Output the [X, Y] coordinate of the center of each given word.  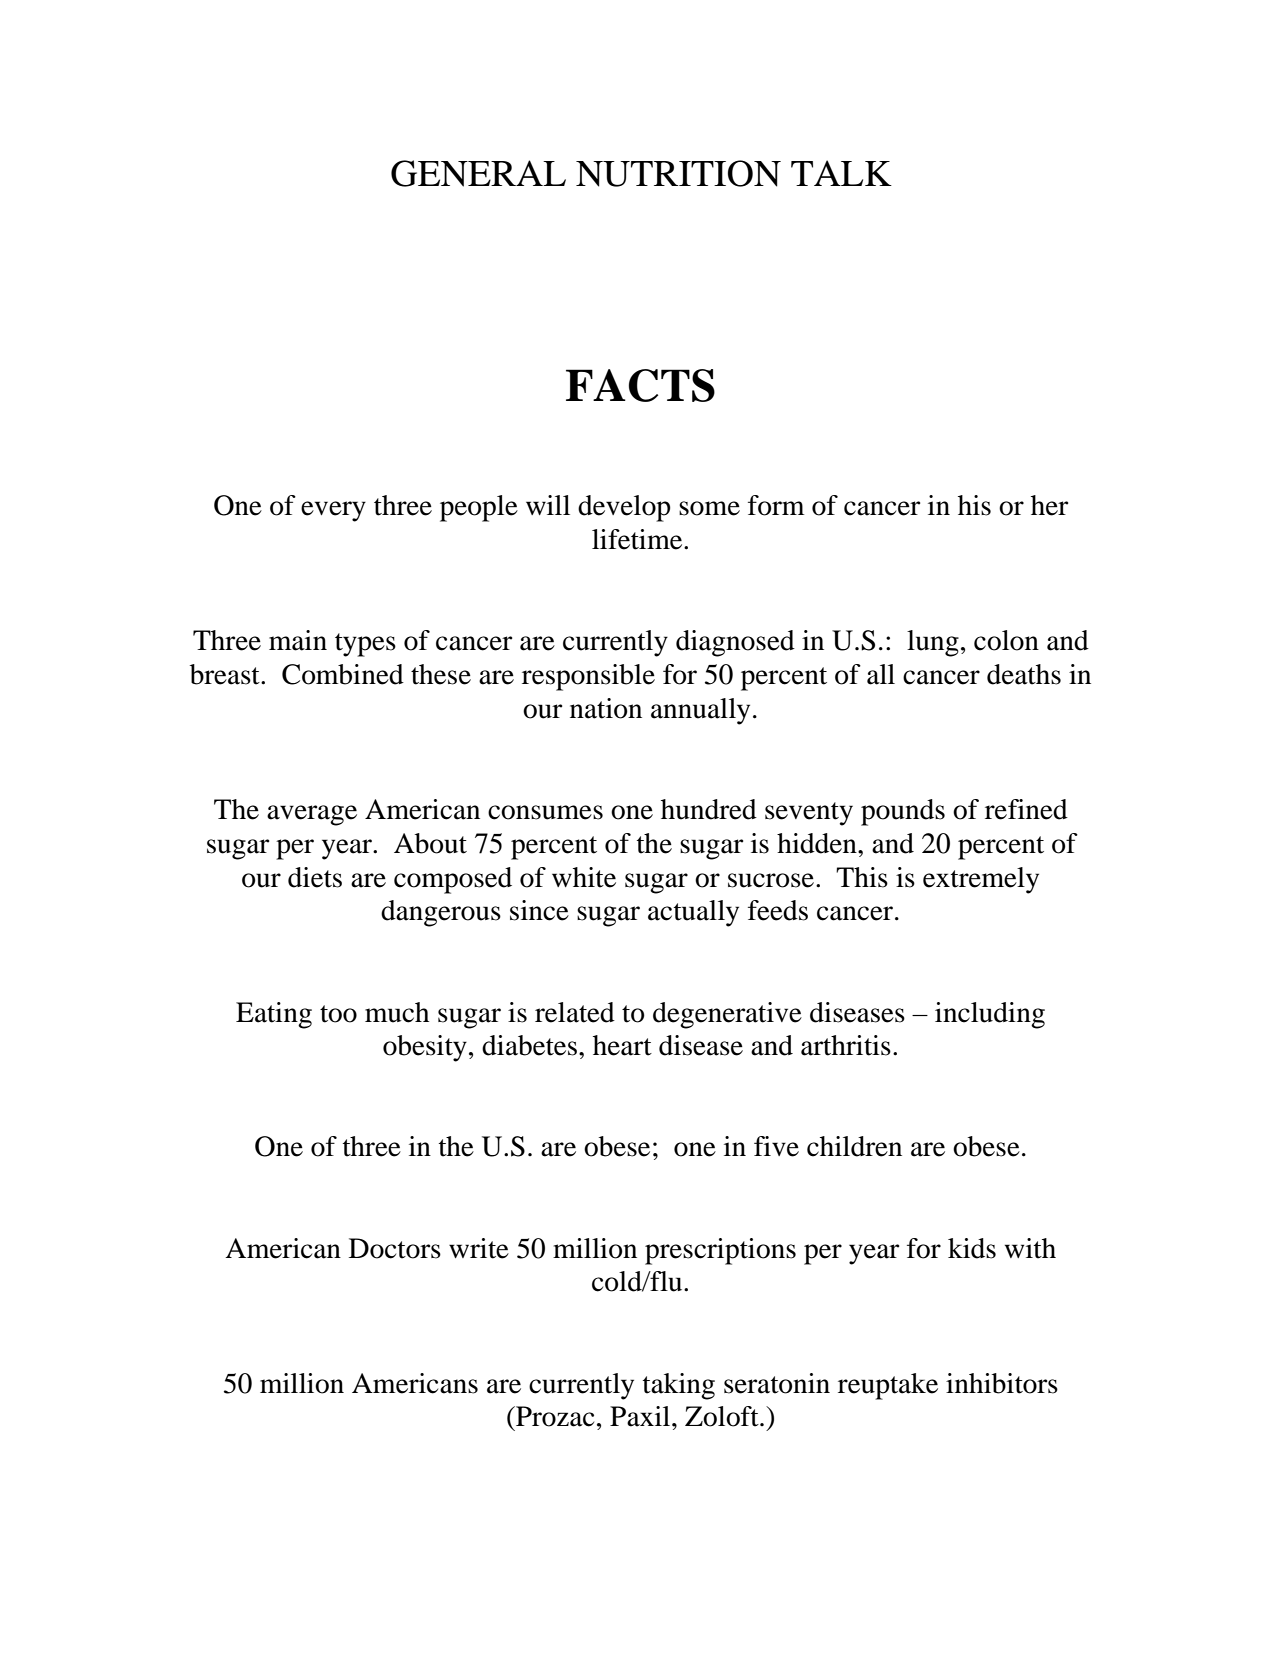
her [1049, 505]
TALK [841, 173]
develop [624, 508]
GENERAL [478, 173]
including [990, 1015]
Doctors [395, 1248]
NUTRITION [678, 173]
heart [622, 1045]
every [333, 511]
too [338, 1014]
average [312, 815]
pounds [903, 812]
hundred [709, 809]
